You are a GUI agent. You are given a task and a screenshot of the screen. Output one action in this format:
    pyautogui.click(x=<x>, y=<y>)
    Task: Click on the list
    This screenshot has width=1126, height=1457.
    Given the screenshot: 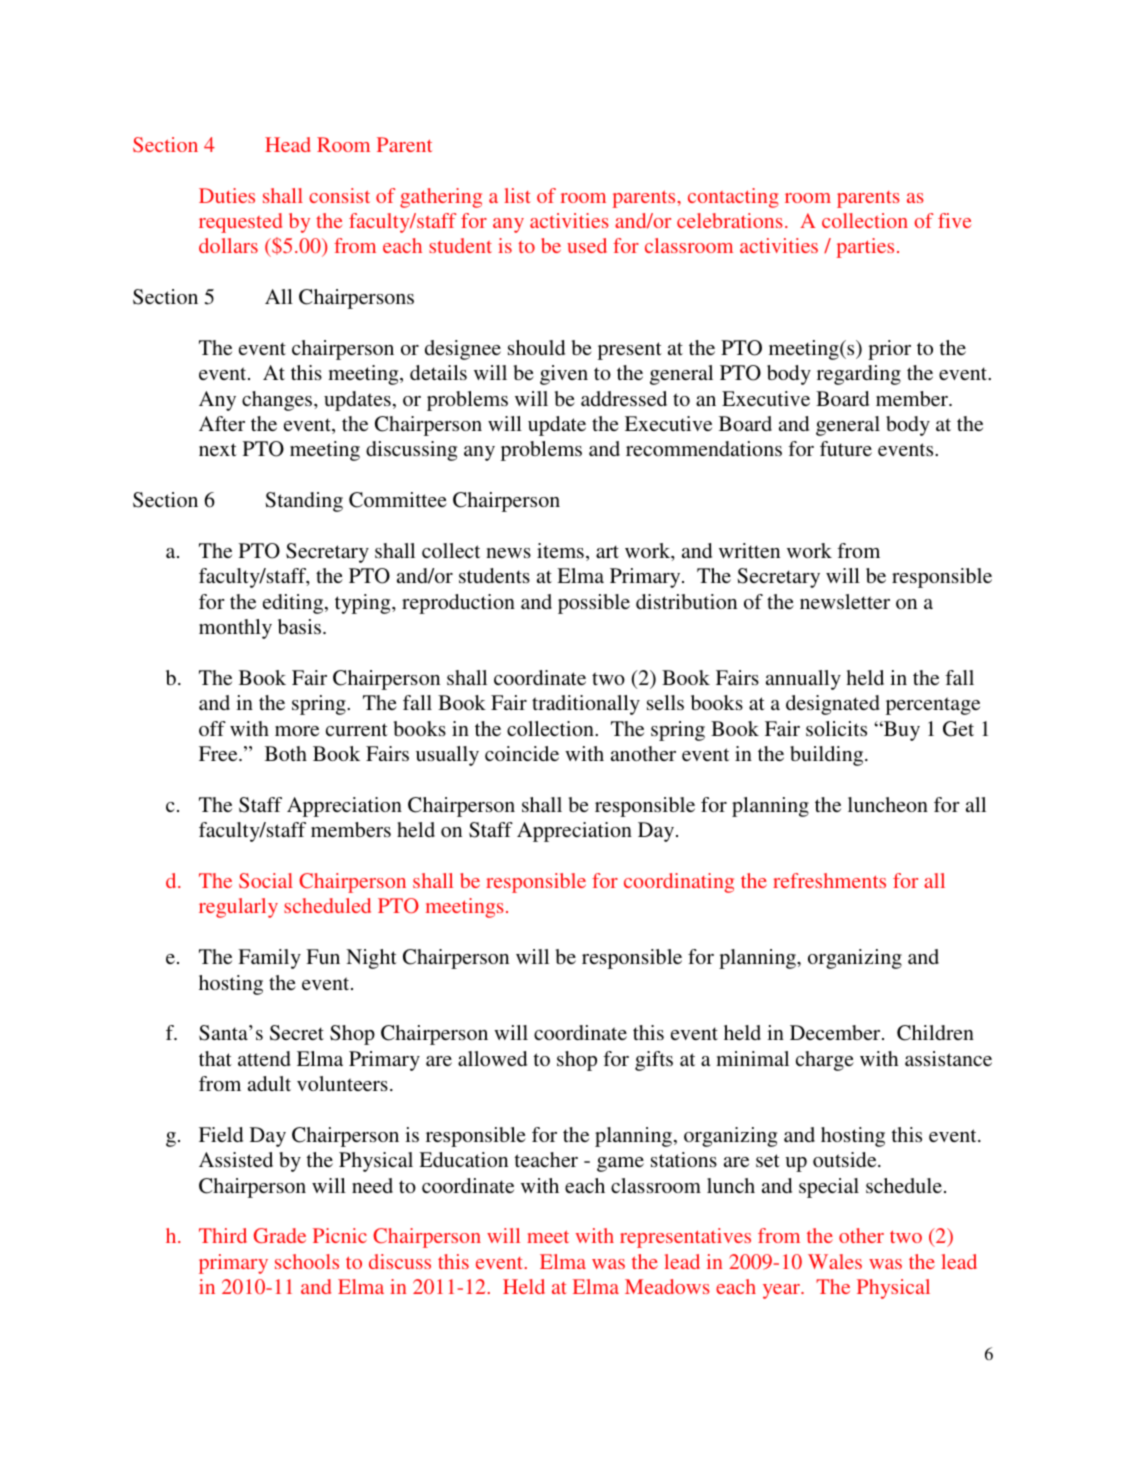 What is the action you would take?
    pyautogui.click(x=517, y=195)
